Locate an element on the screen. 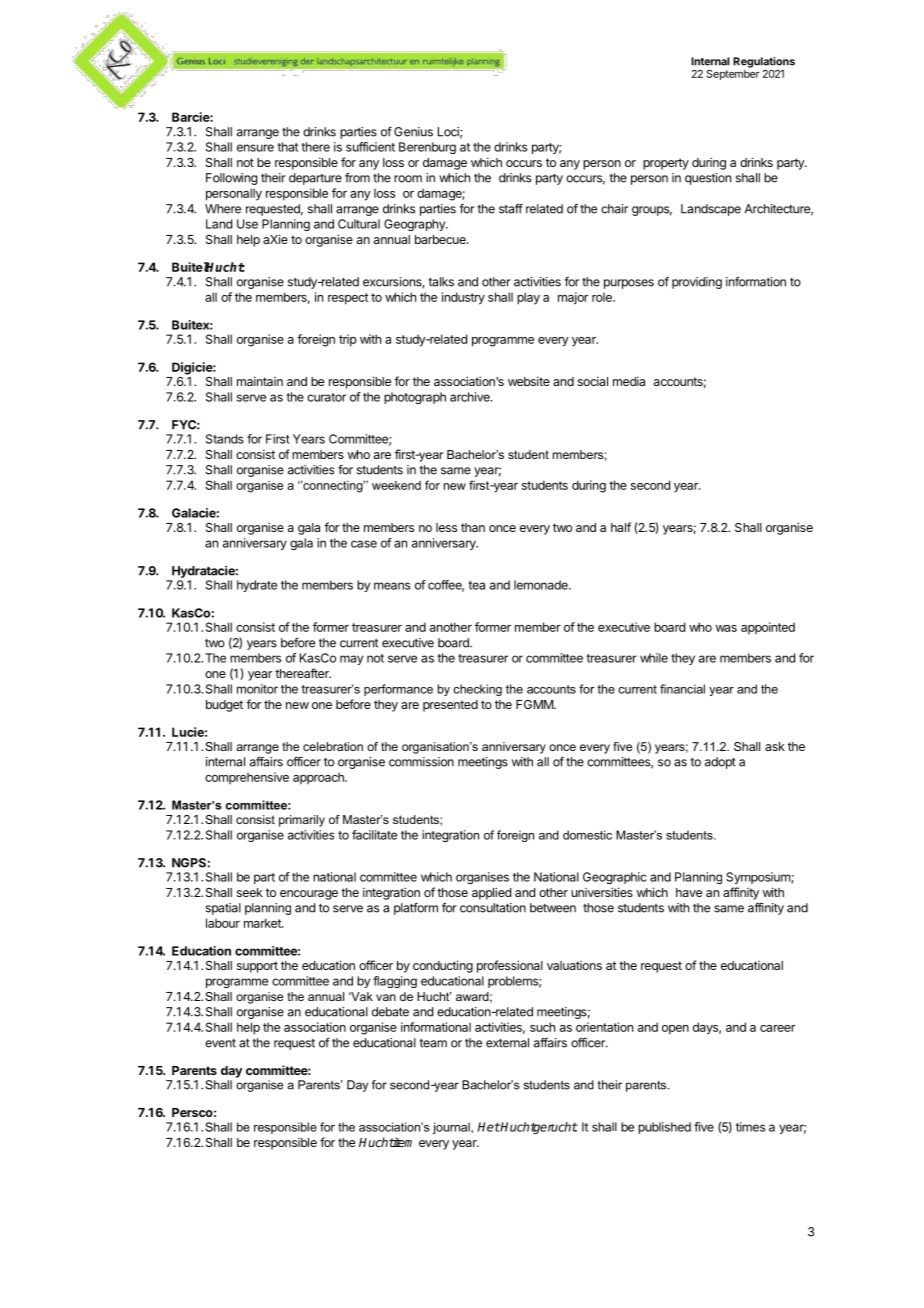 The height and width of the screenshot is (1308, 924). event is located at coordinates (220, 1043).
